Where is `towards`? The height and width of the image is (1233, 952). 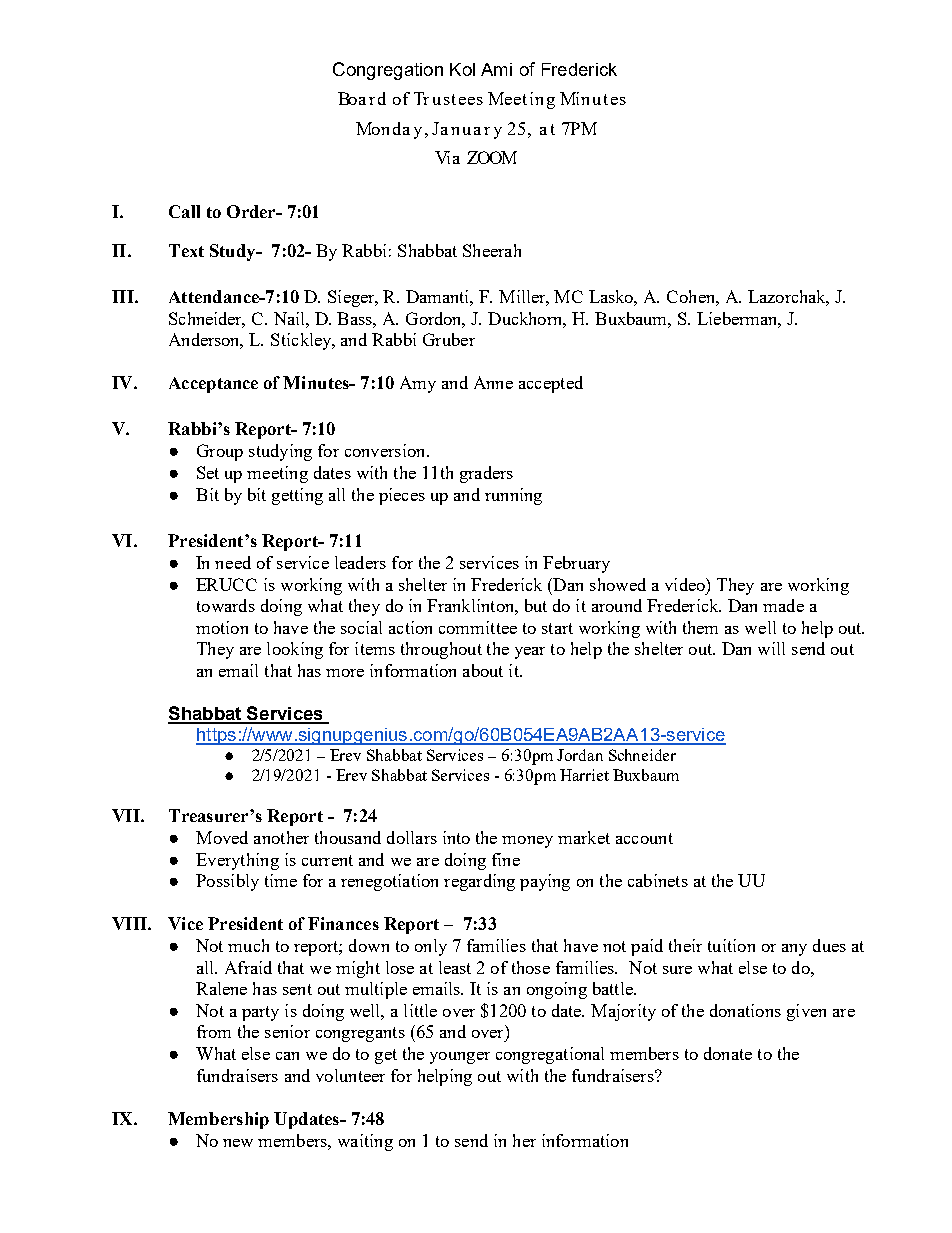 towards is located at coordinates (226, 605).
